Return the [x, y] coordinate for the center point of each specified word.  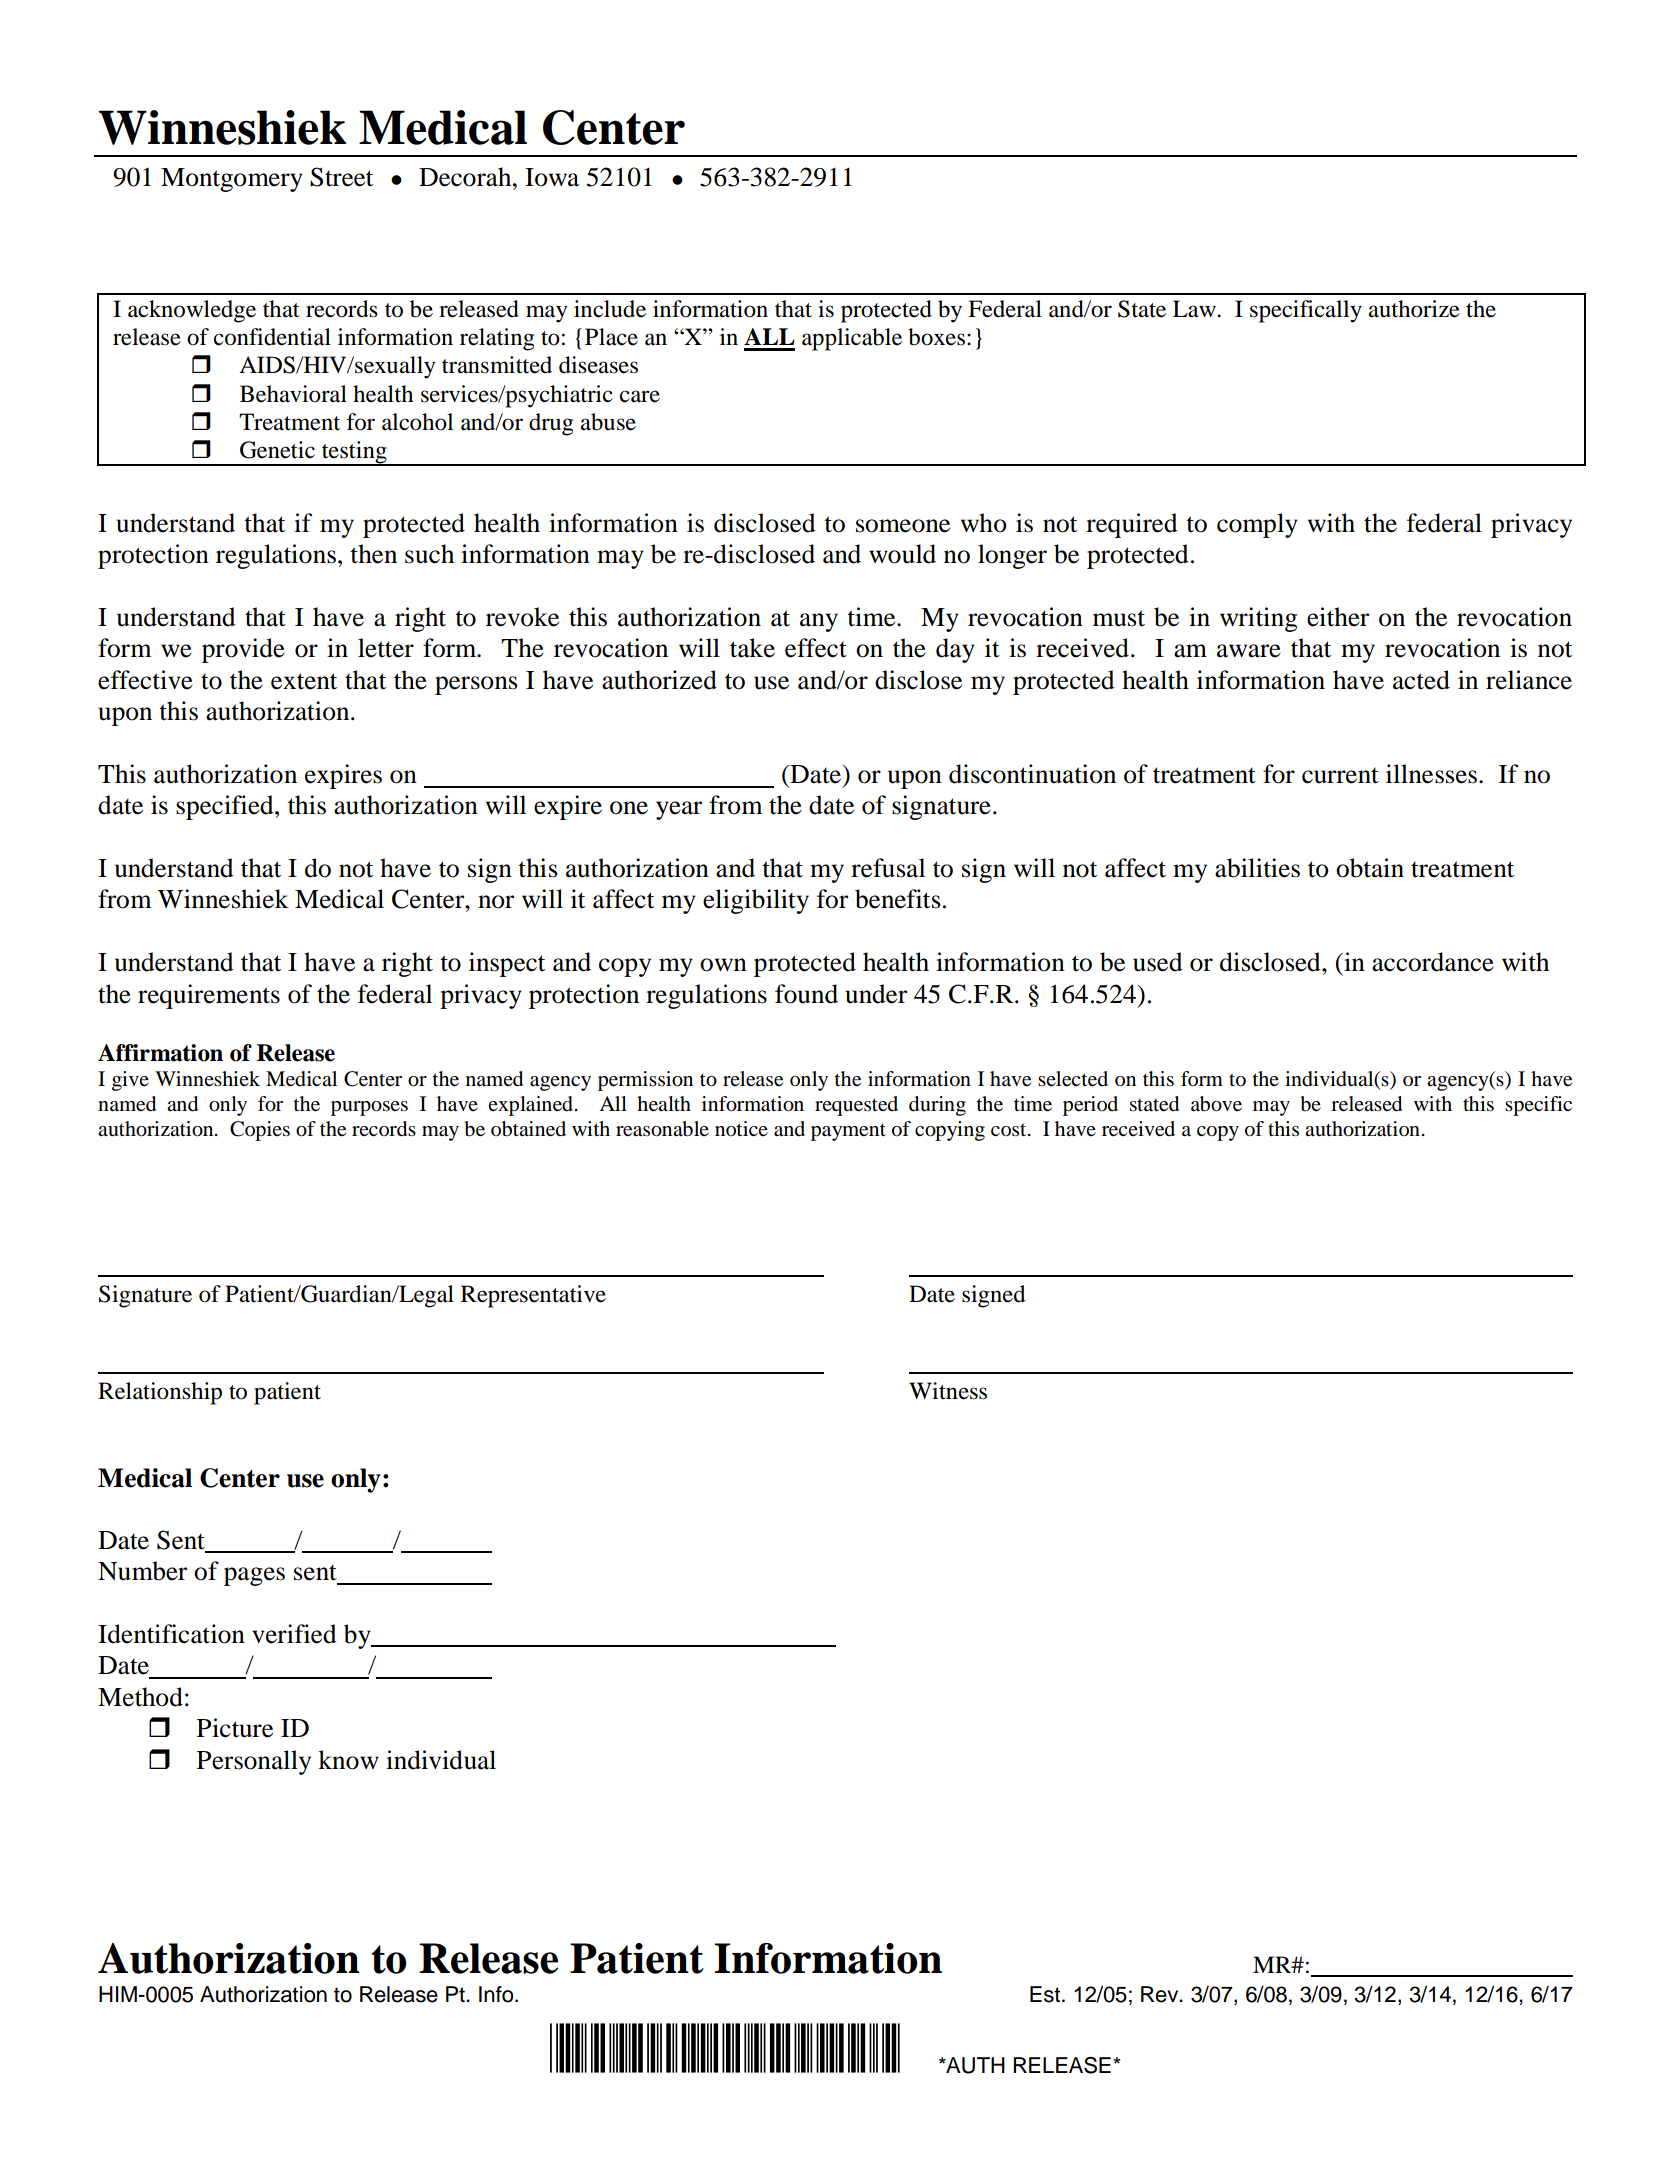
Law [1195, 309]
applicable [852, 339]
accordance [1433, 962]
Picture [235, 1728]
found [806, 994]
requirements [209, 996]
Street [341, 177]
